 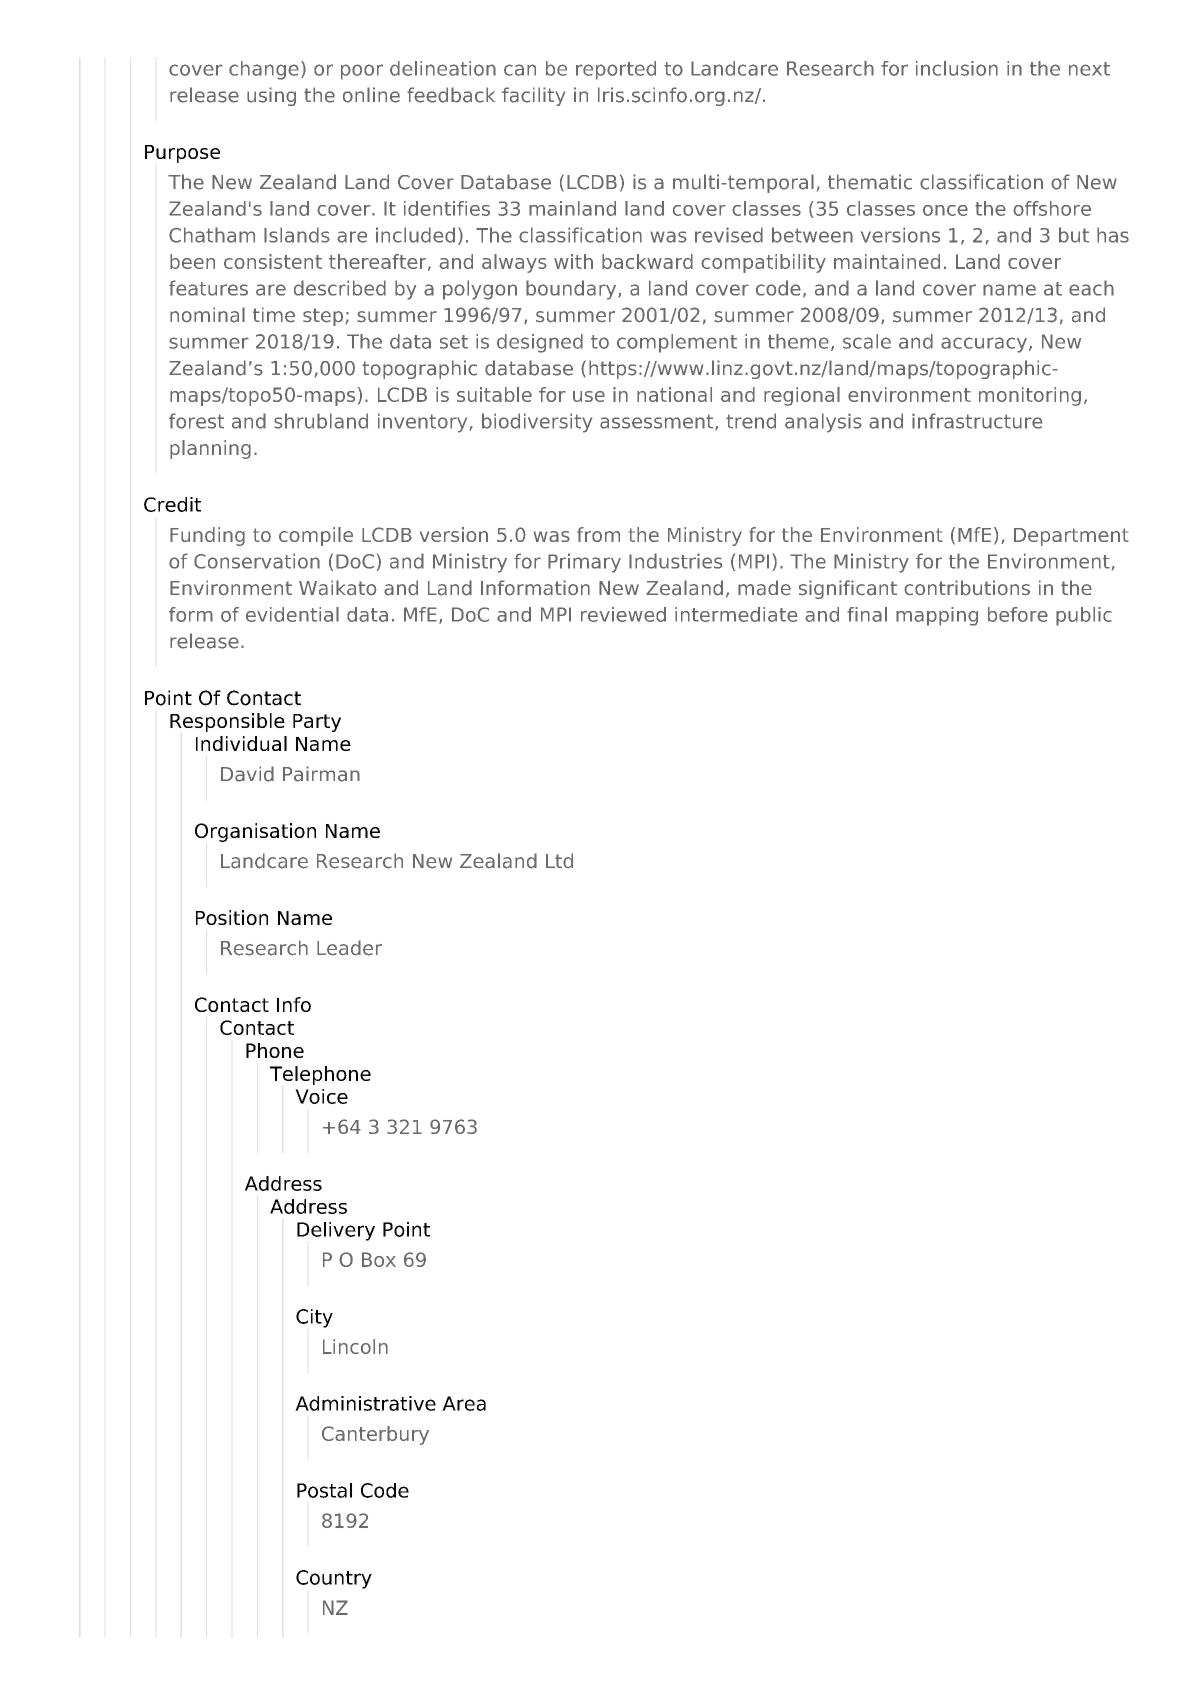 I want to click on Postal, so click(x=324, y=1490).
